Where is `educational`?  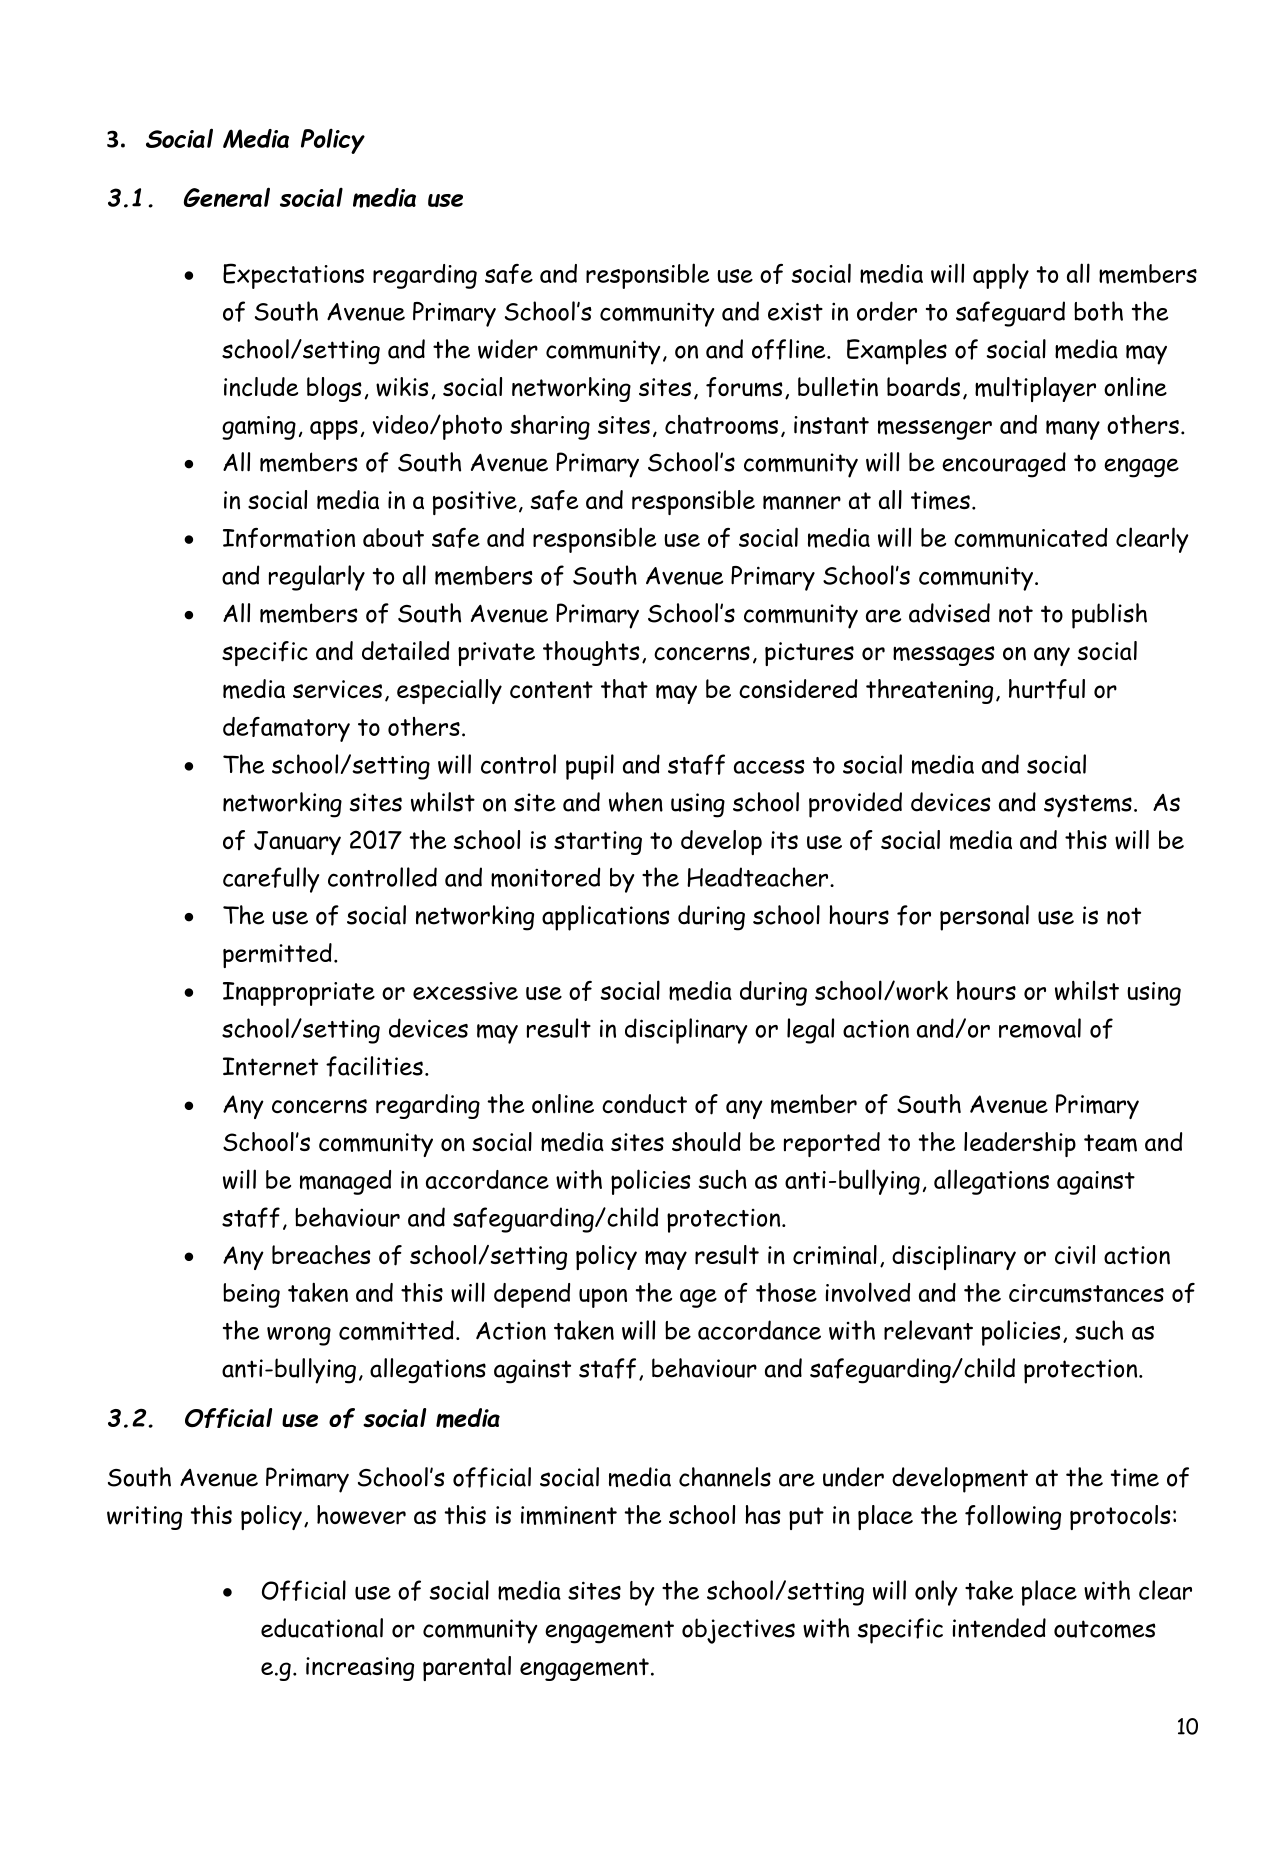 educational is located at coordinates (322, 1628).
